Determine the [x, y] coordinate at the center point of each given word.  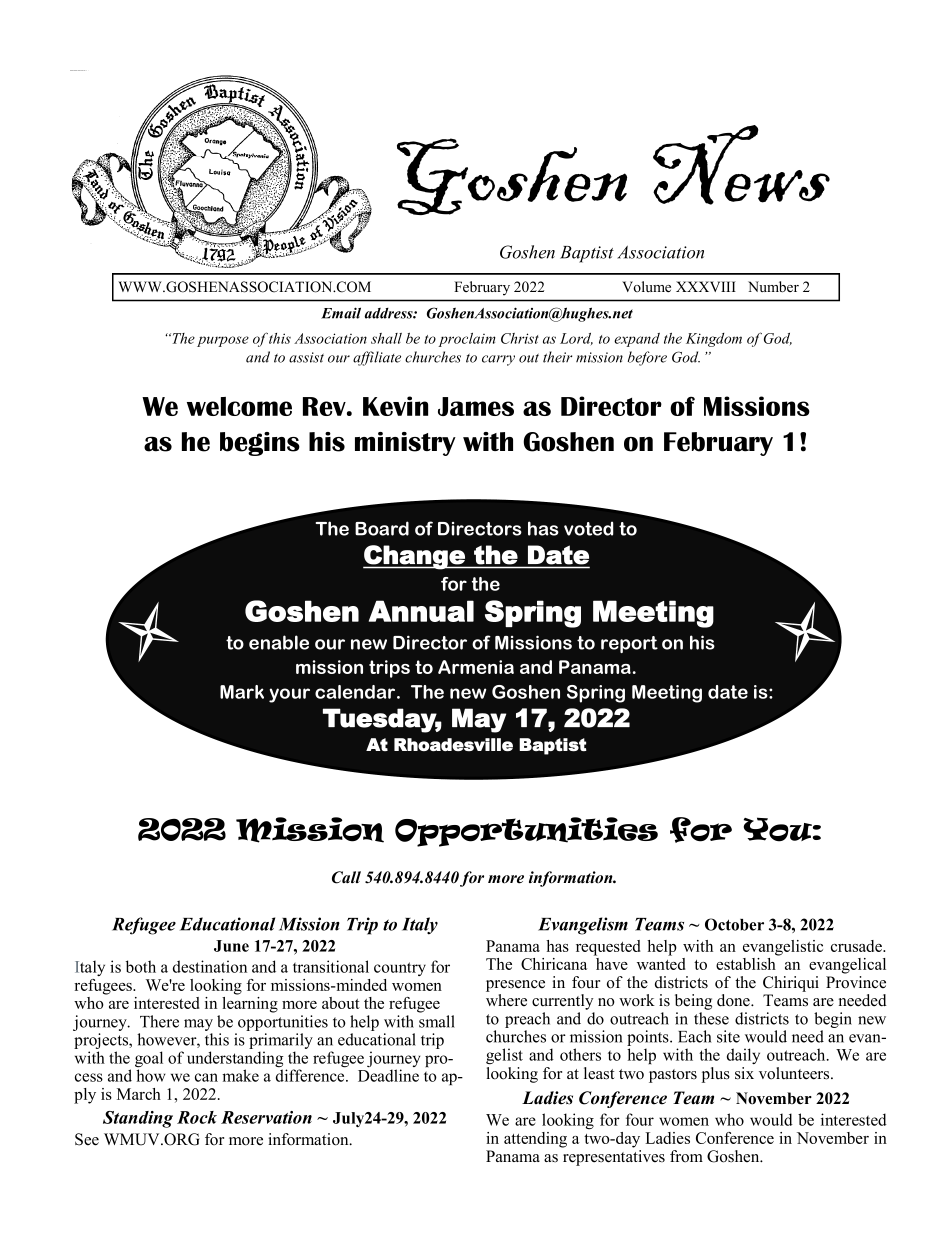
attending [535, 1140]
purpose [223, 341]
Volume [646, 286]
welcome [239, 406]
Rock [197, 1117]
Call [346, 877]
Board [382, 528]
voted [589, 528]
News [741, 165]
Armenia [476, 667]
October [734, 924]
